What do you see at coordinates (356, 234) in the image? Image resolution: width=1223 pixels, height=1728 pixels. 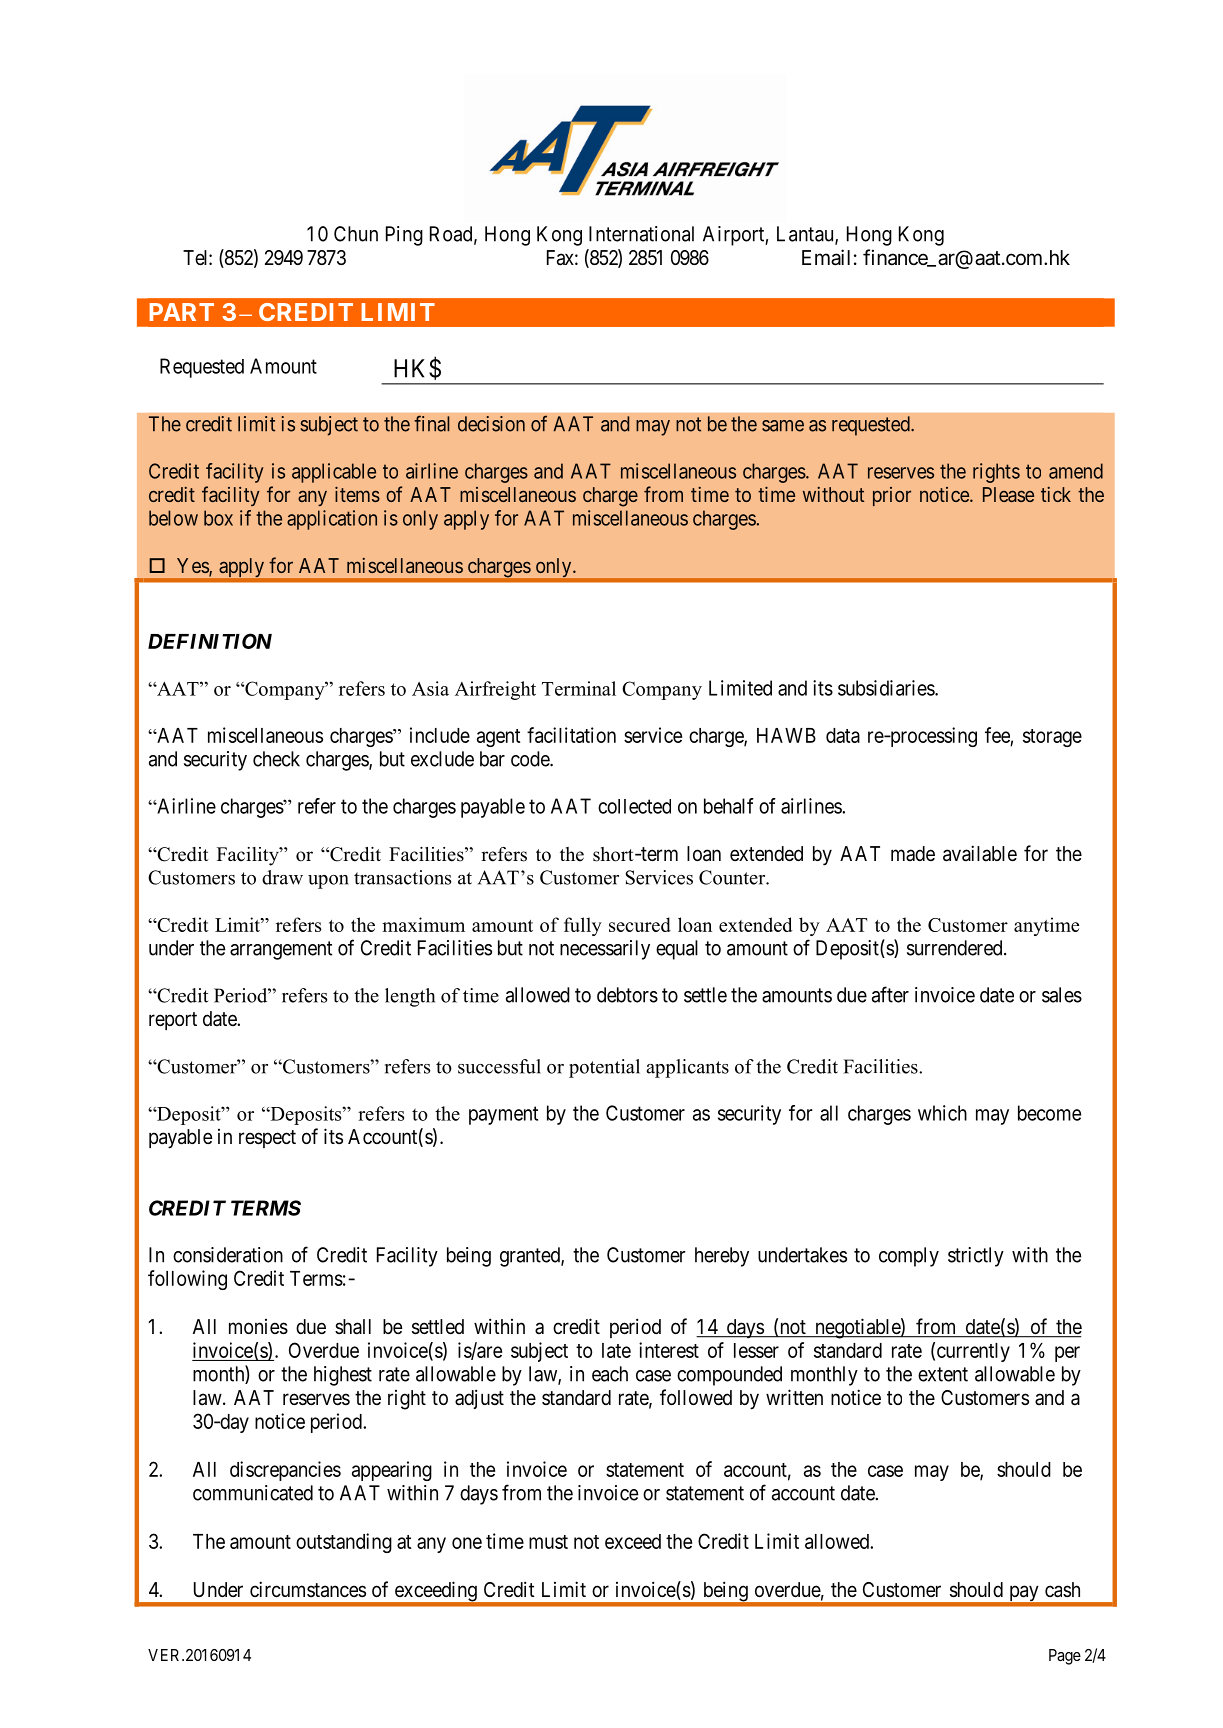 I see `Chun` at bounding box center [356, 234].
